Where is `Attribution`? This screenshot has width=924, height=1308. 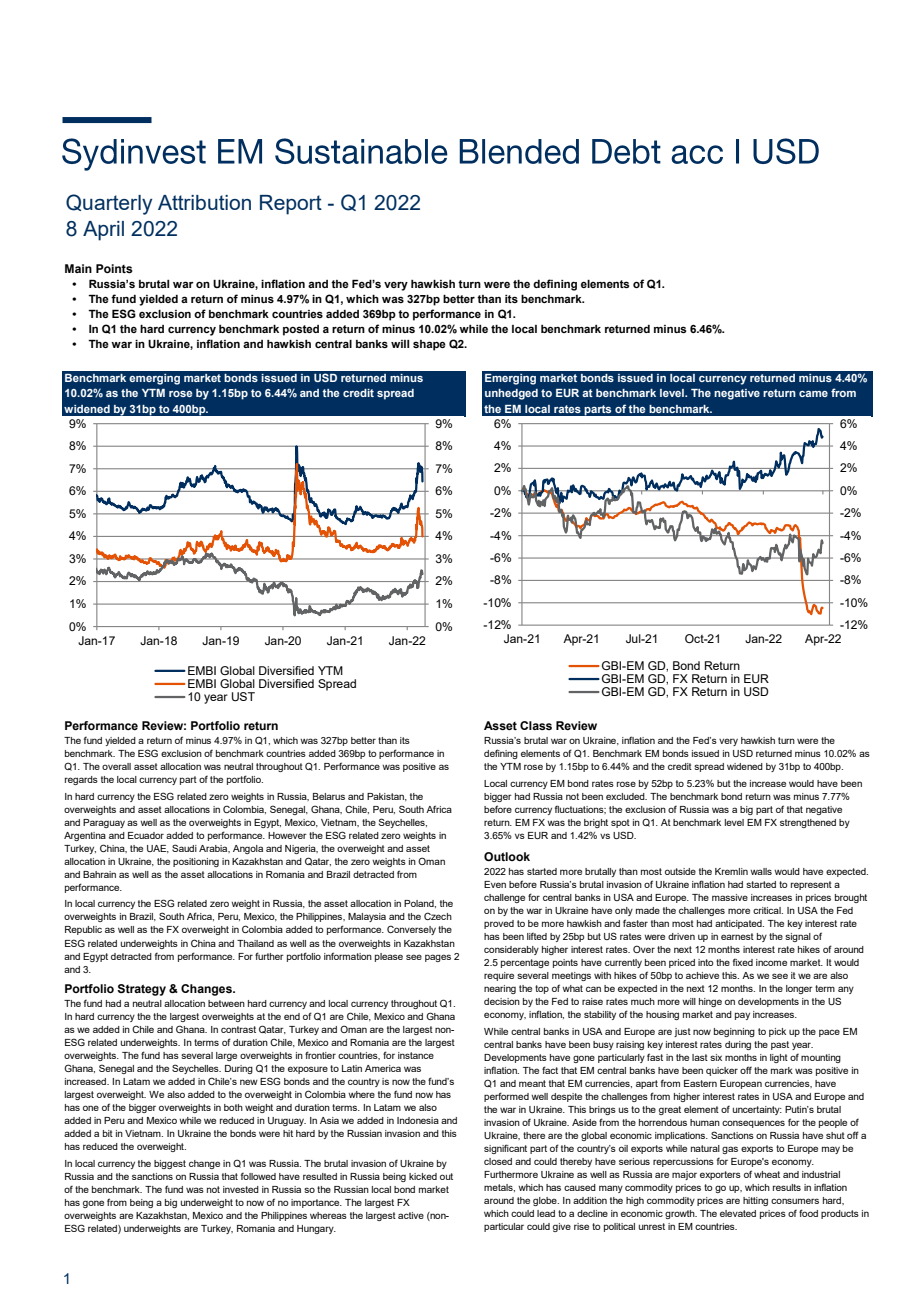
Attribution is located at coordinates (204, 202).
